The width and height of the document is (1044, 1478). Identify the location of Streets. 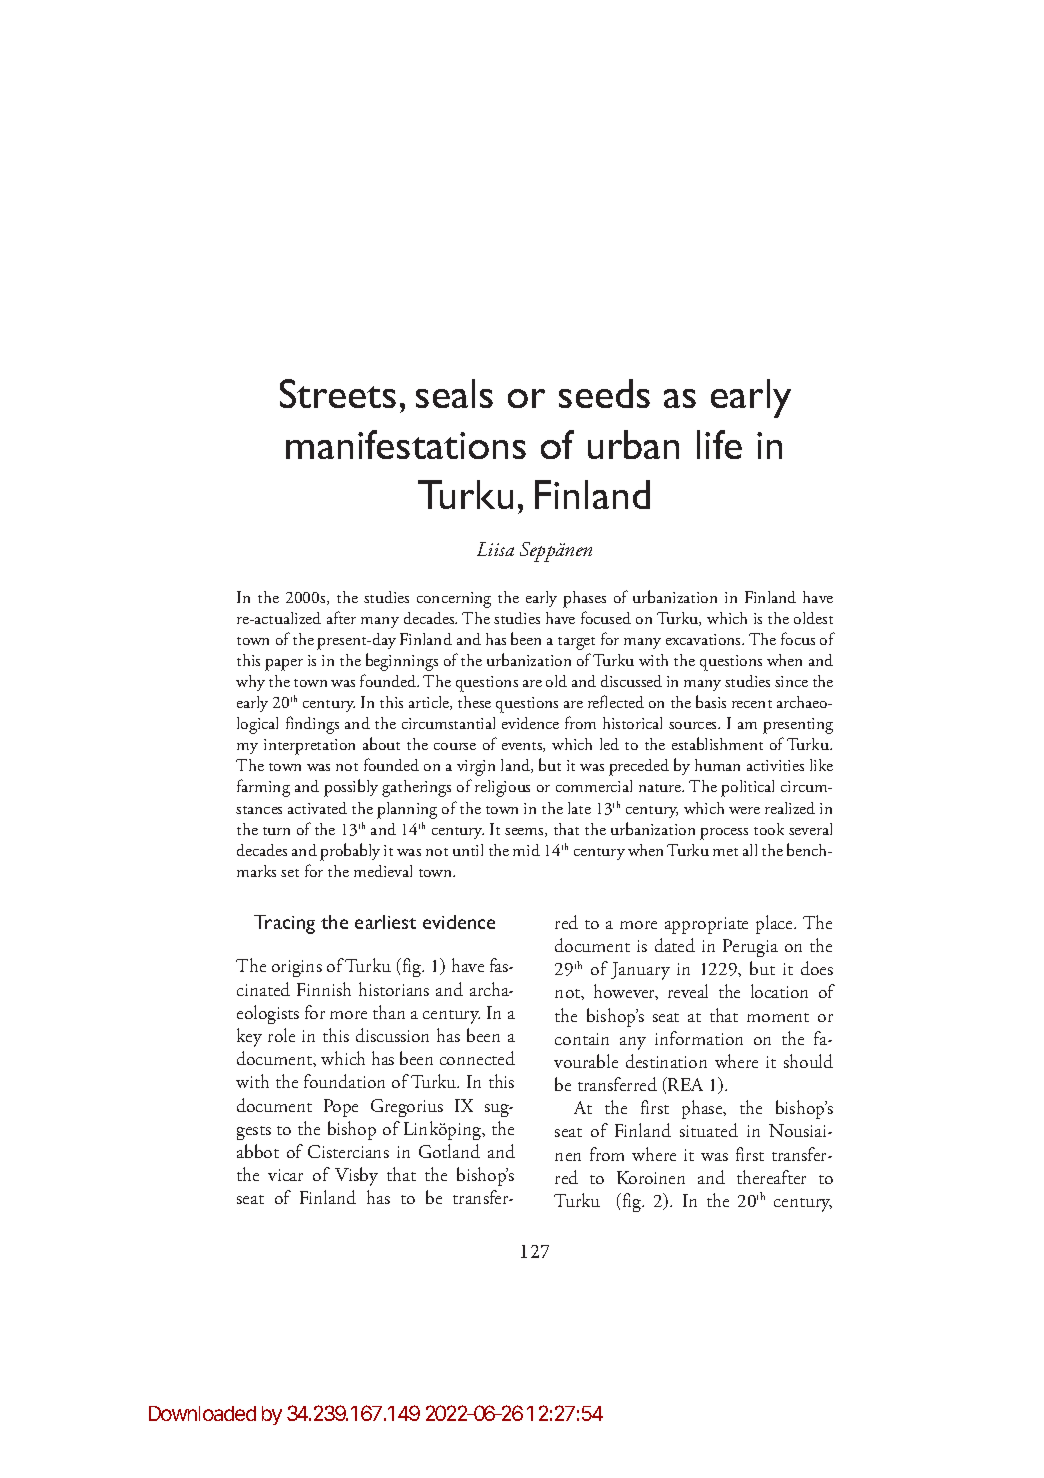
(338, 393).
